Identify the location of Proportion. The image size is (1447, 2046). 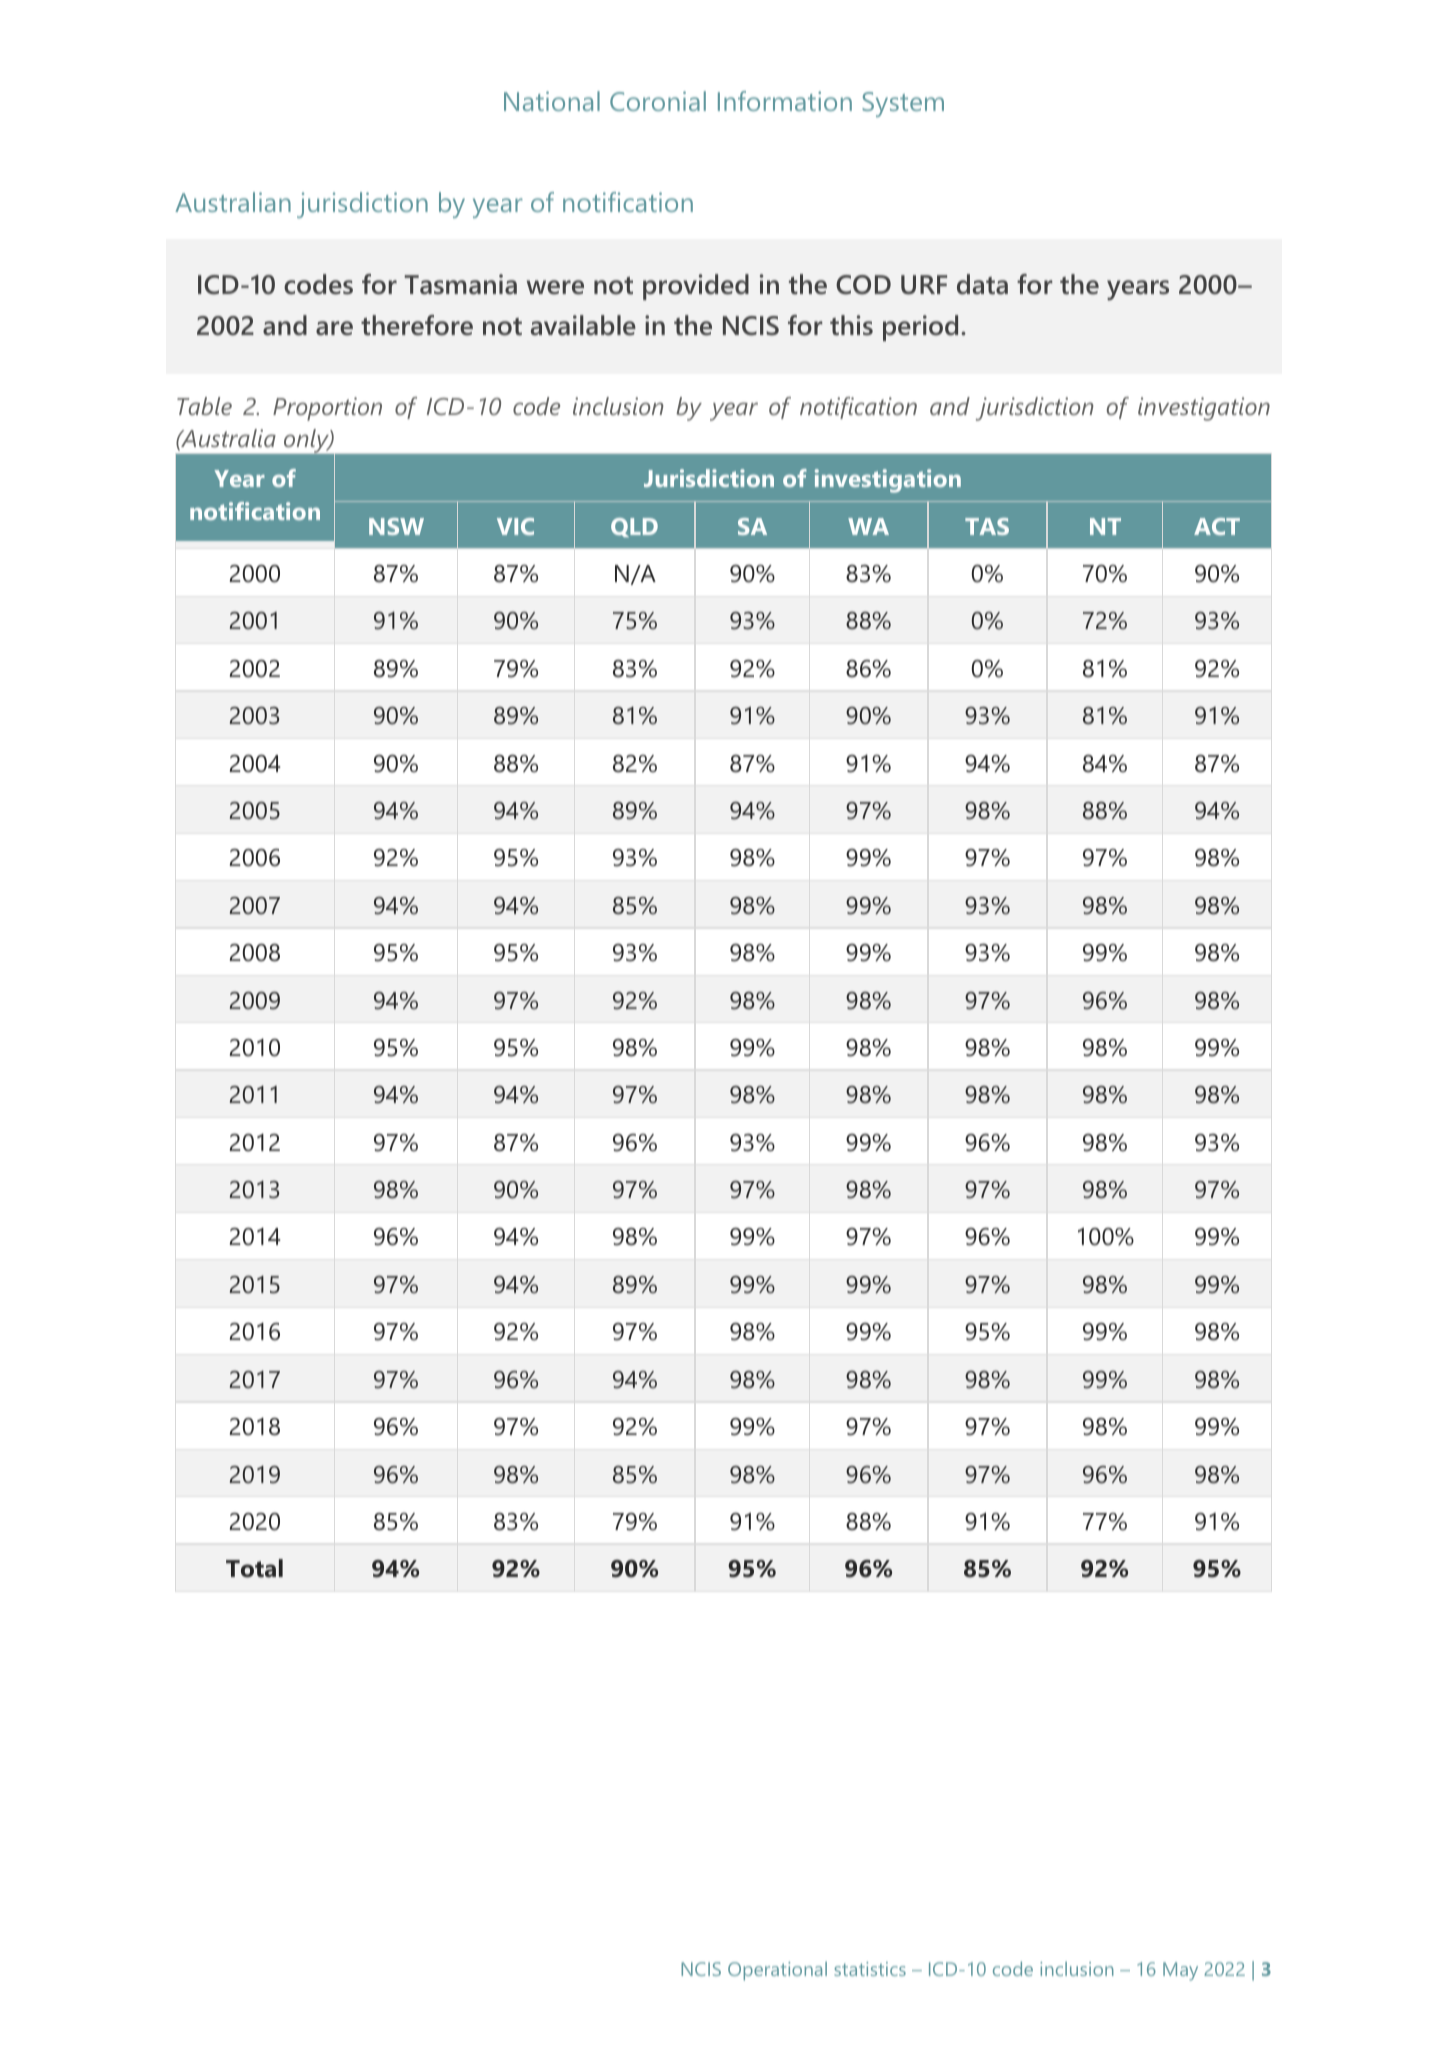
(327, 409).
